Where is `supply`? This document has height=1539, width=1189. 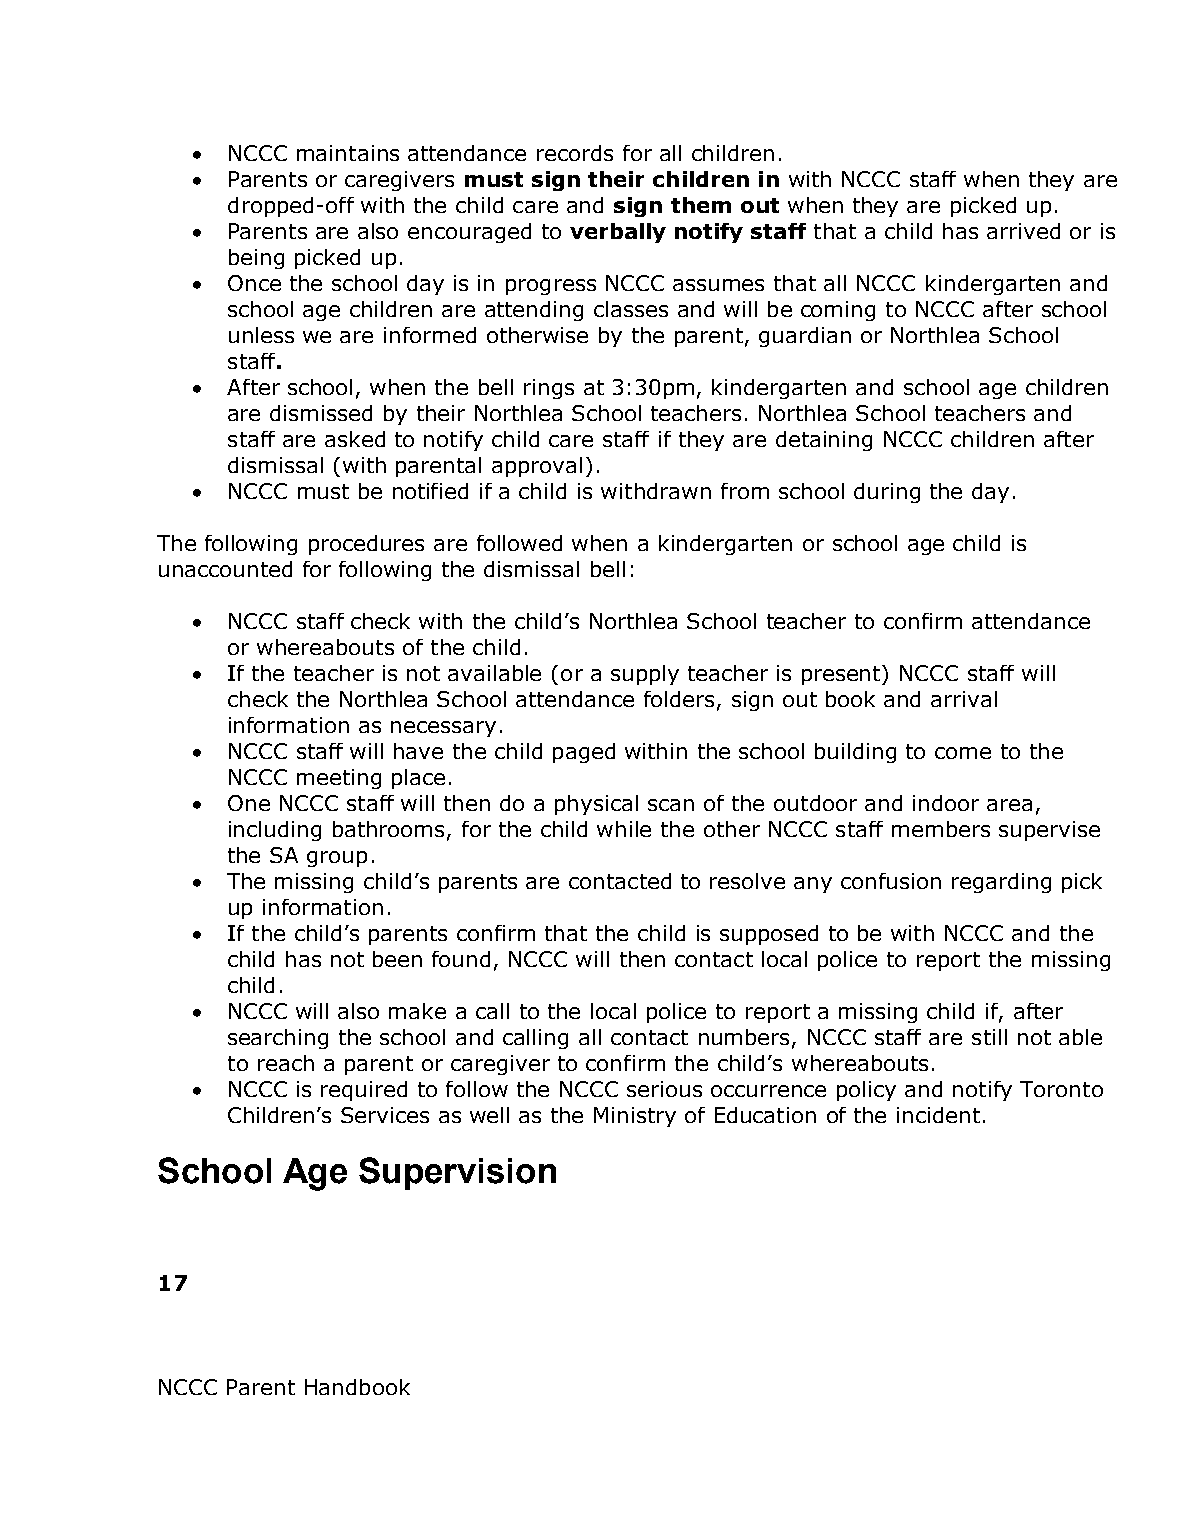
supply is located at coordinates (645, 675).
